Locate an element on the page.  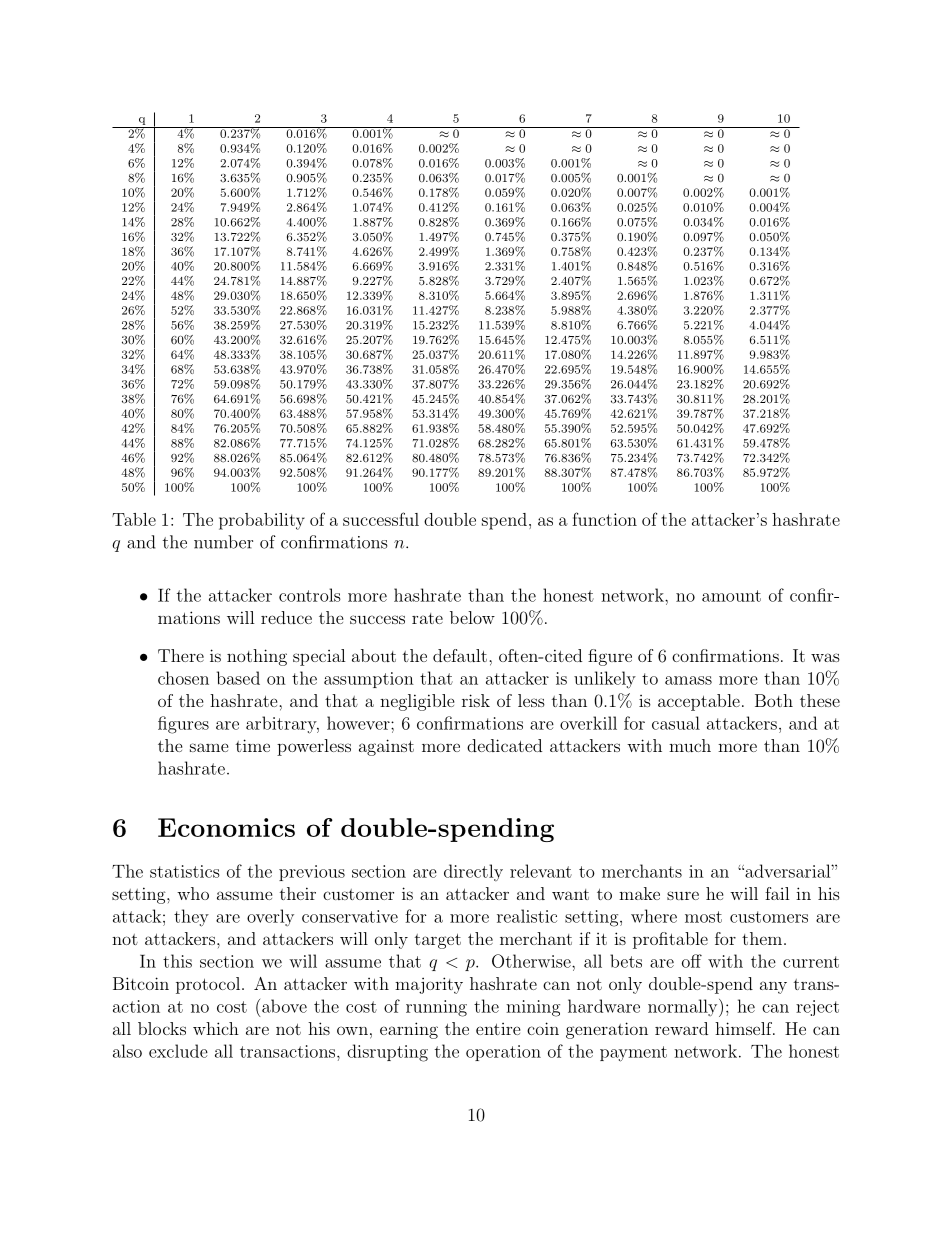
target is located at coordinates (438, 941).
